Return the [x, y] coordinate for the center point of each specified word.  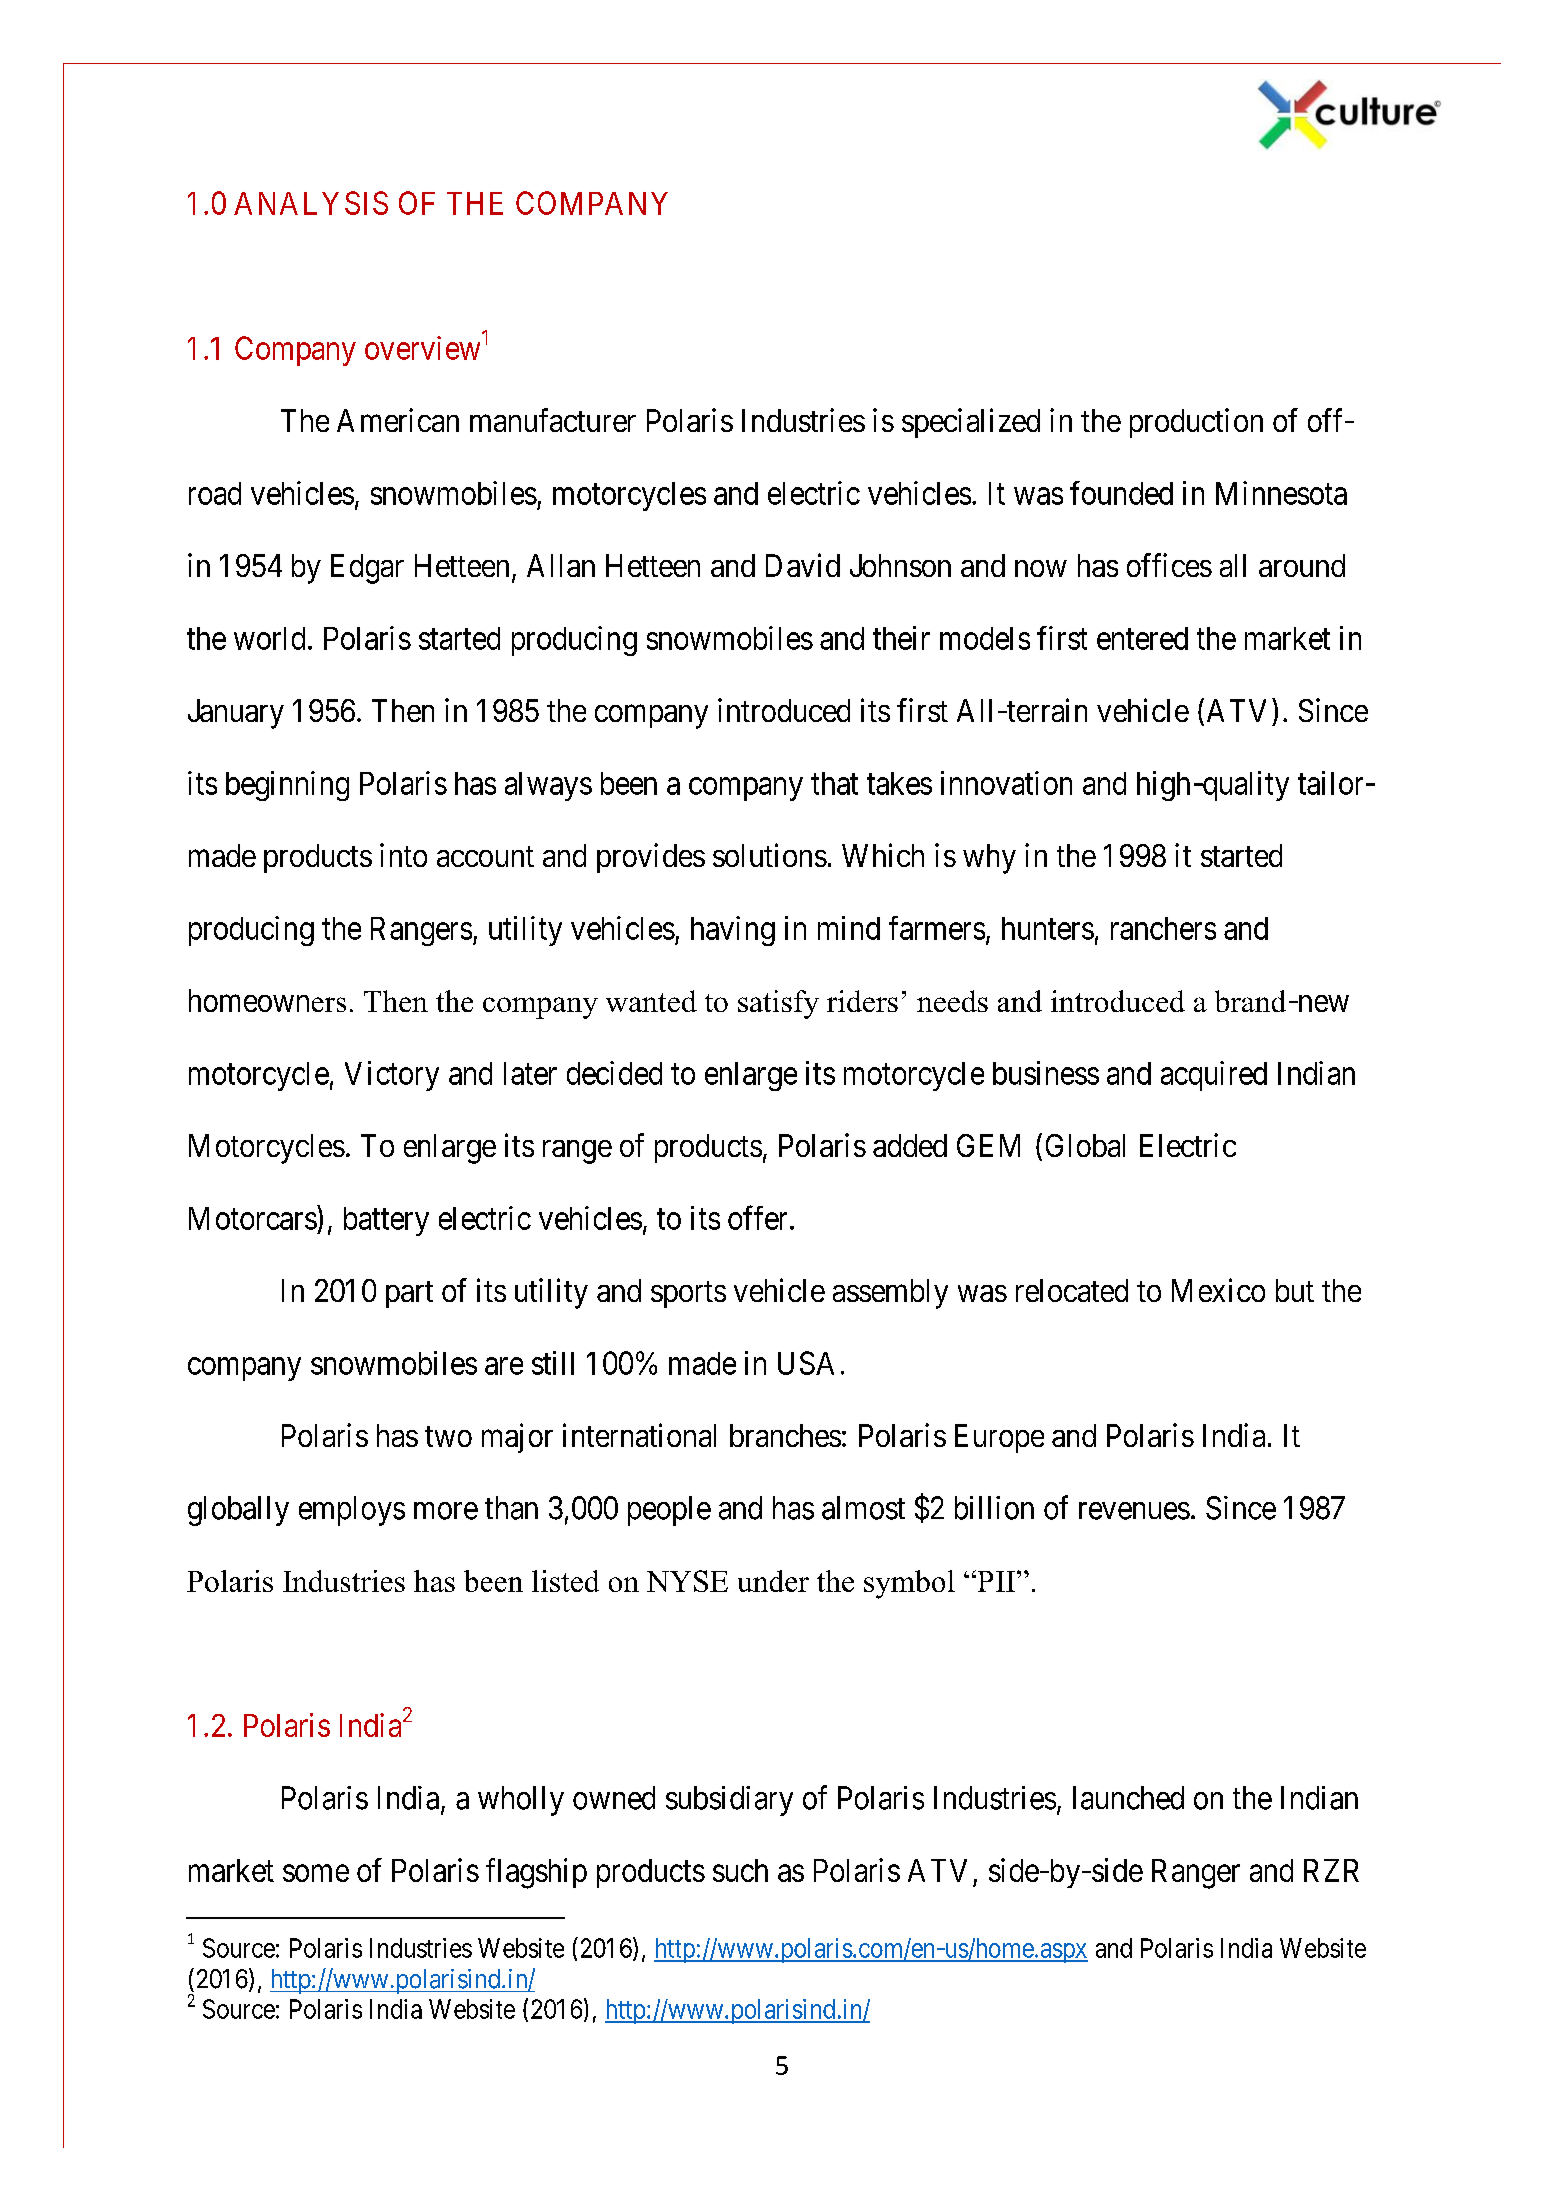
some [316, 1873]
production [1196, 423]
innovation [1006, 783]
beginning [287, 786]
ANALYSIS [311, 203]
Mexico [1218, 1290]
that [834, 783]
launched [1128, 1798]
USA [806, 1363]
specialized [971, 423]
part [409, 1294]
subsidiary [729, 1801]
